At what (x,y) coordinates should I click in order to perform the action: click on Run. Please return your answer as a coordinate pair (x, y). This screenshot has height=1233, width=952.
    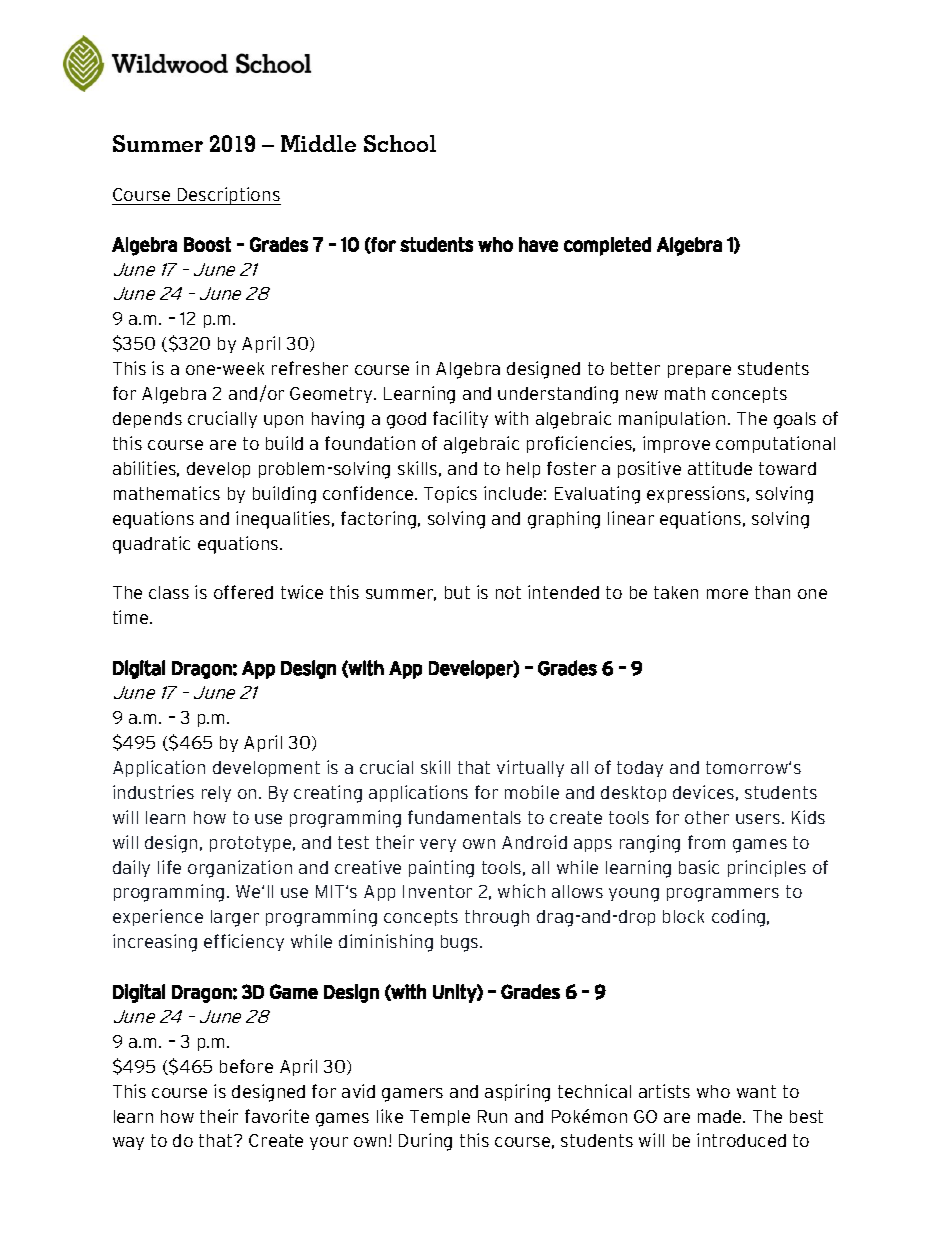
    Looking at the image, I should click on (492, 1116).
